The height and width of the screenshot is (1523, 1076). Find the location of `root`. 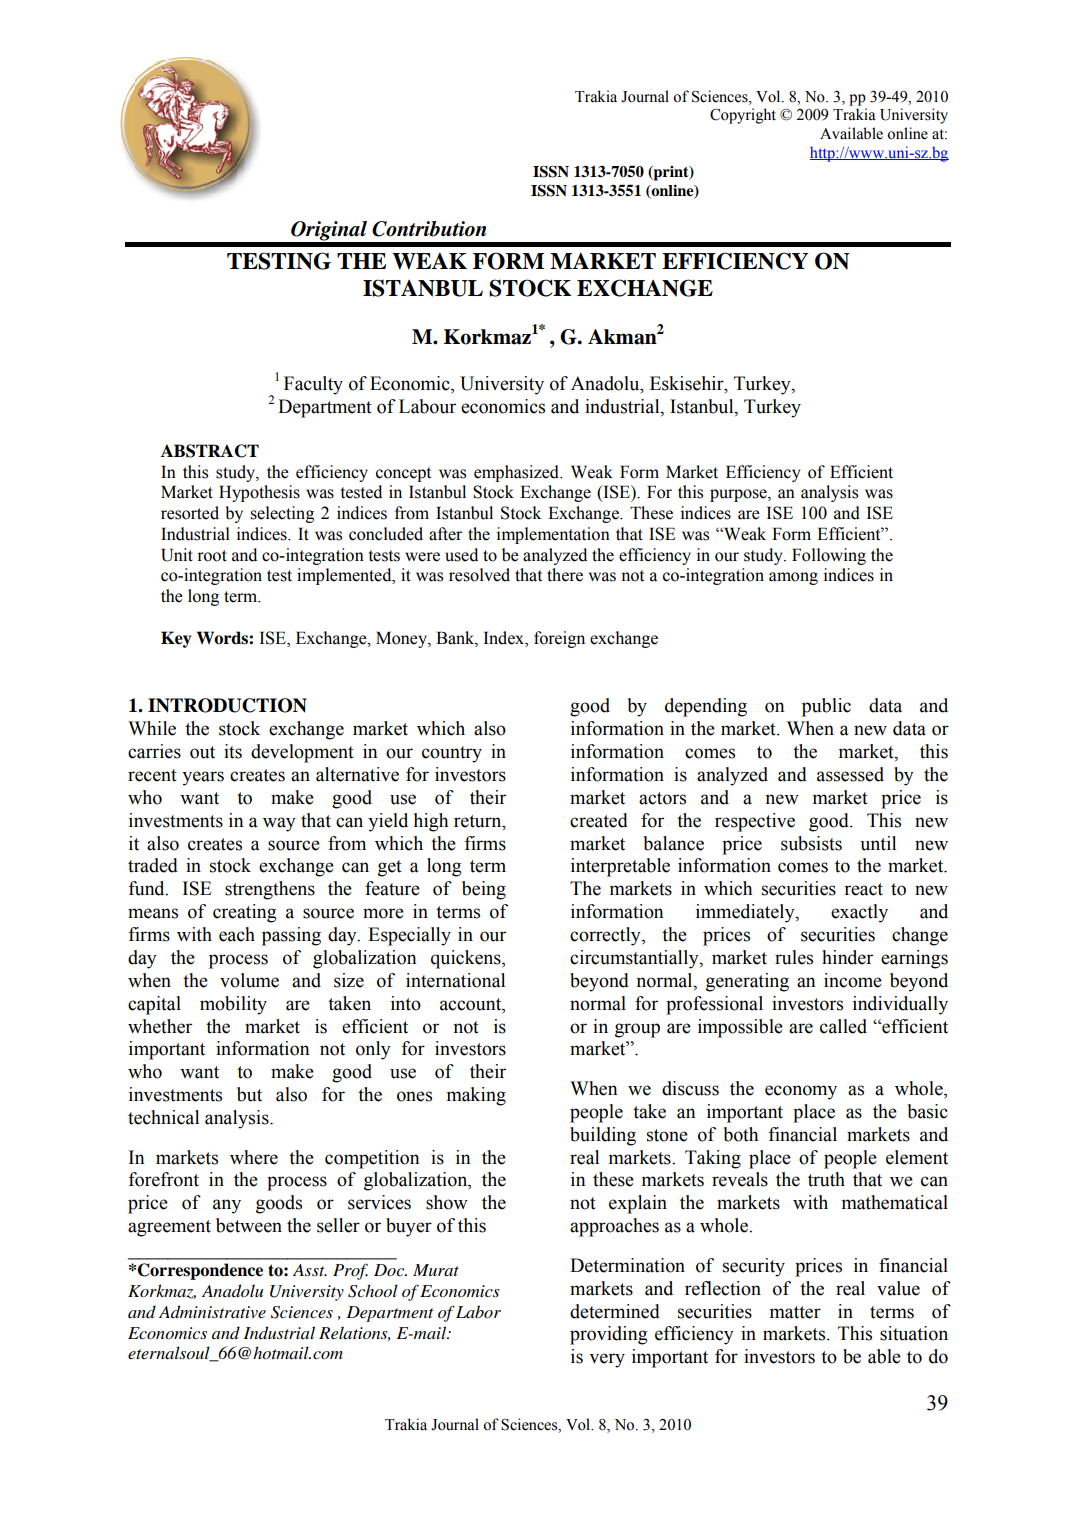

root is located at coordinates (212, 556).
